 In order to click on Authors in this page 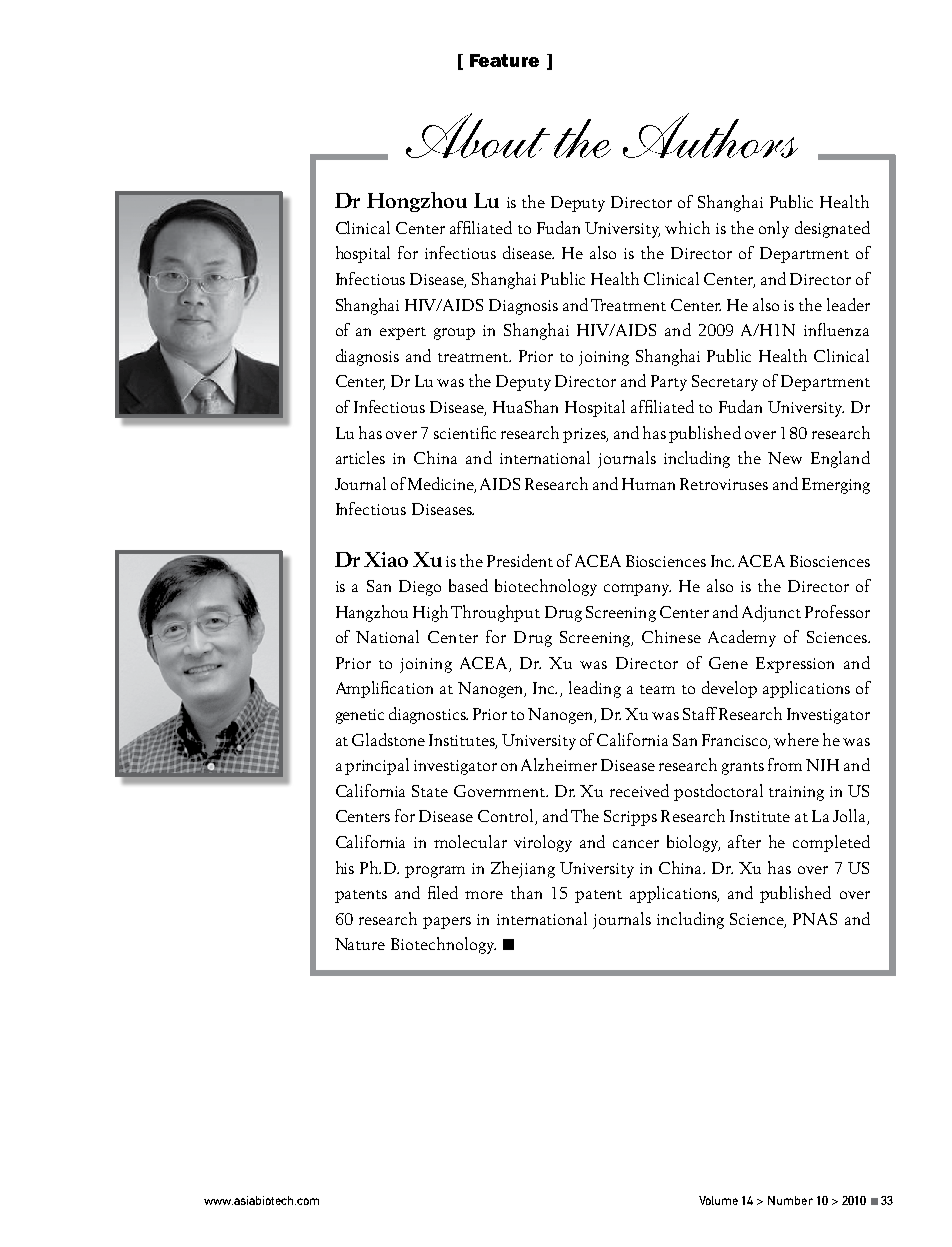, I will do `click(710, 135)`.
